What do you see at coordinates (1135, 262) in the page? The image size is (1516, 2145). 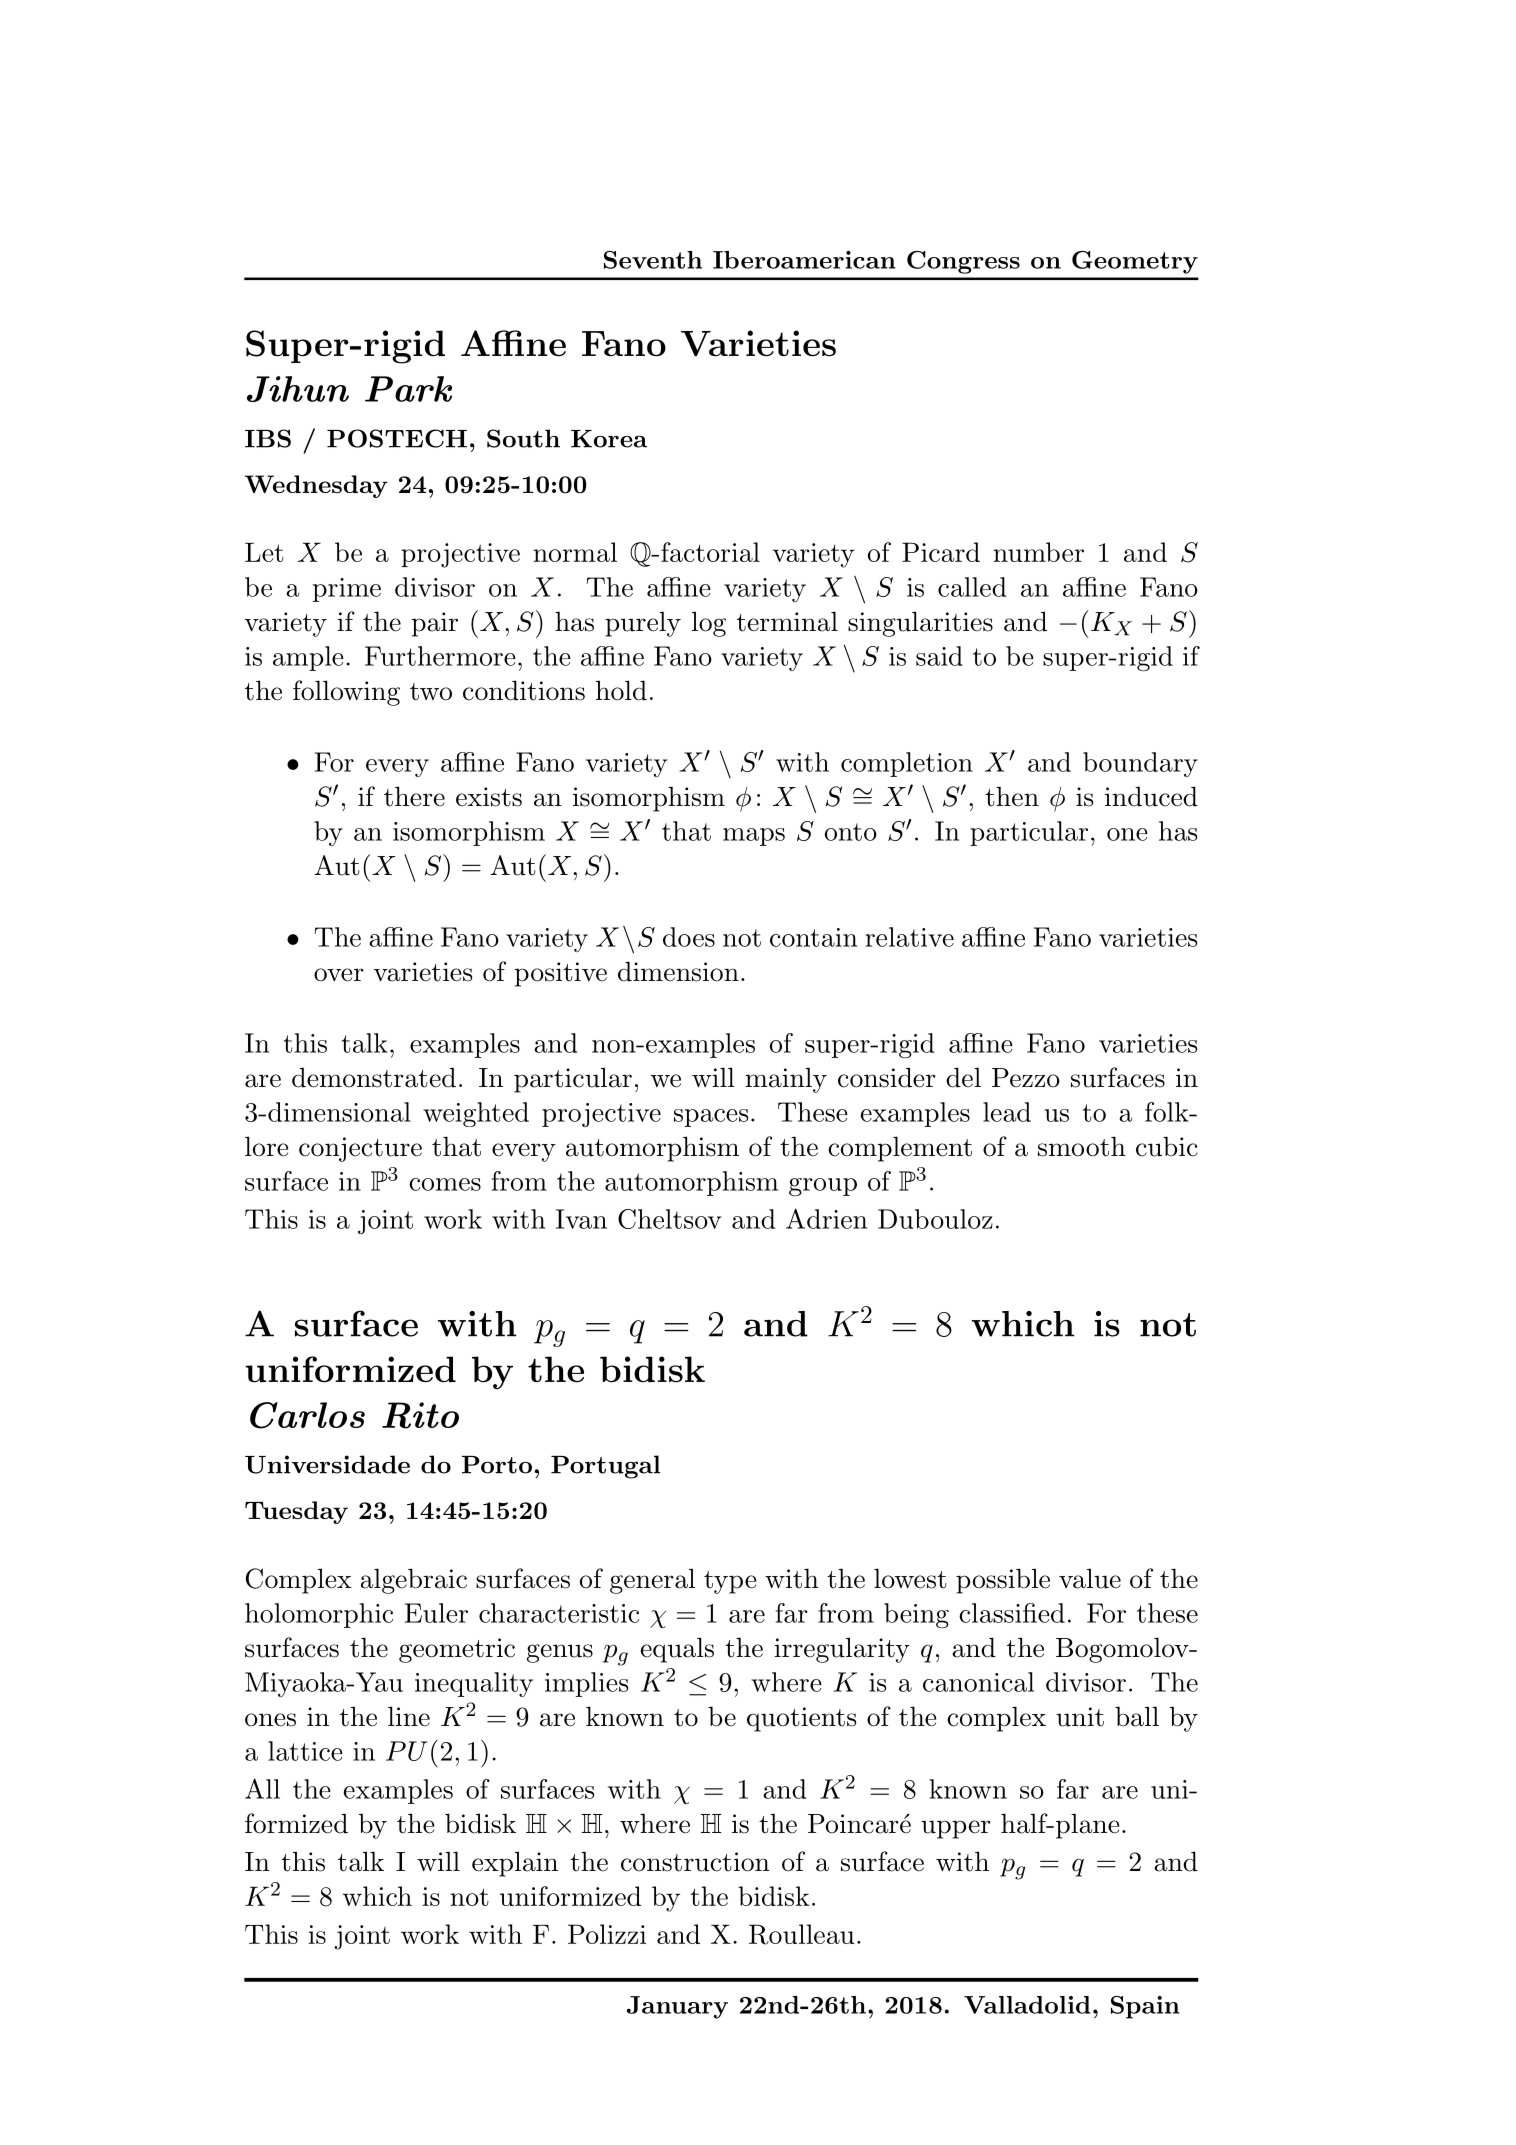 I see `Geometry` at bounding box center [1135, 262].
